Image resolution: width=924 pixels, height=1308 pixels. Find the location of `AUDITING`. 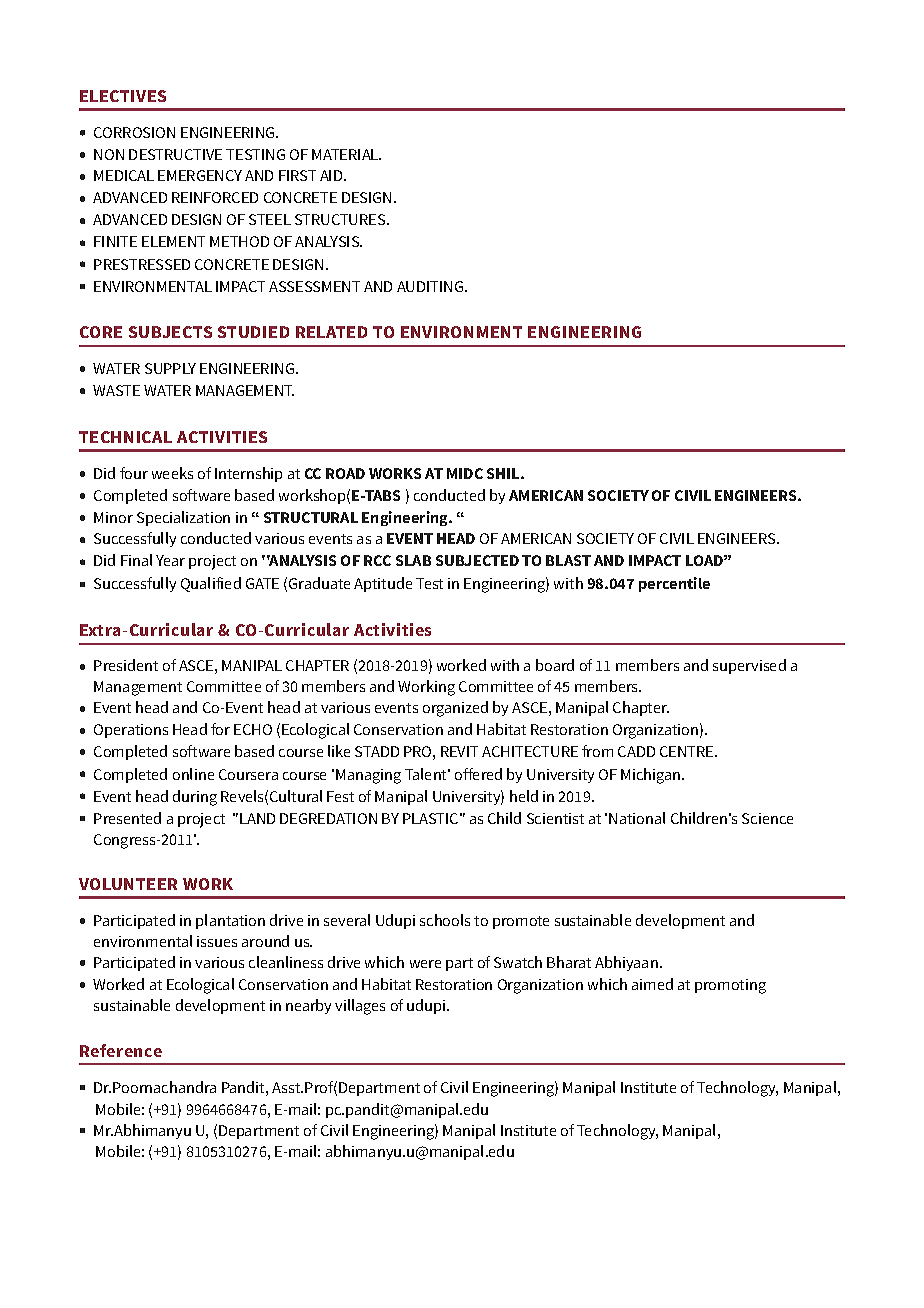

AUDITING is located at coordinates (430, 286).
